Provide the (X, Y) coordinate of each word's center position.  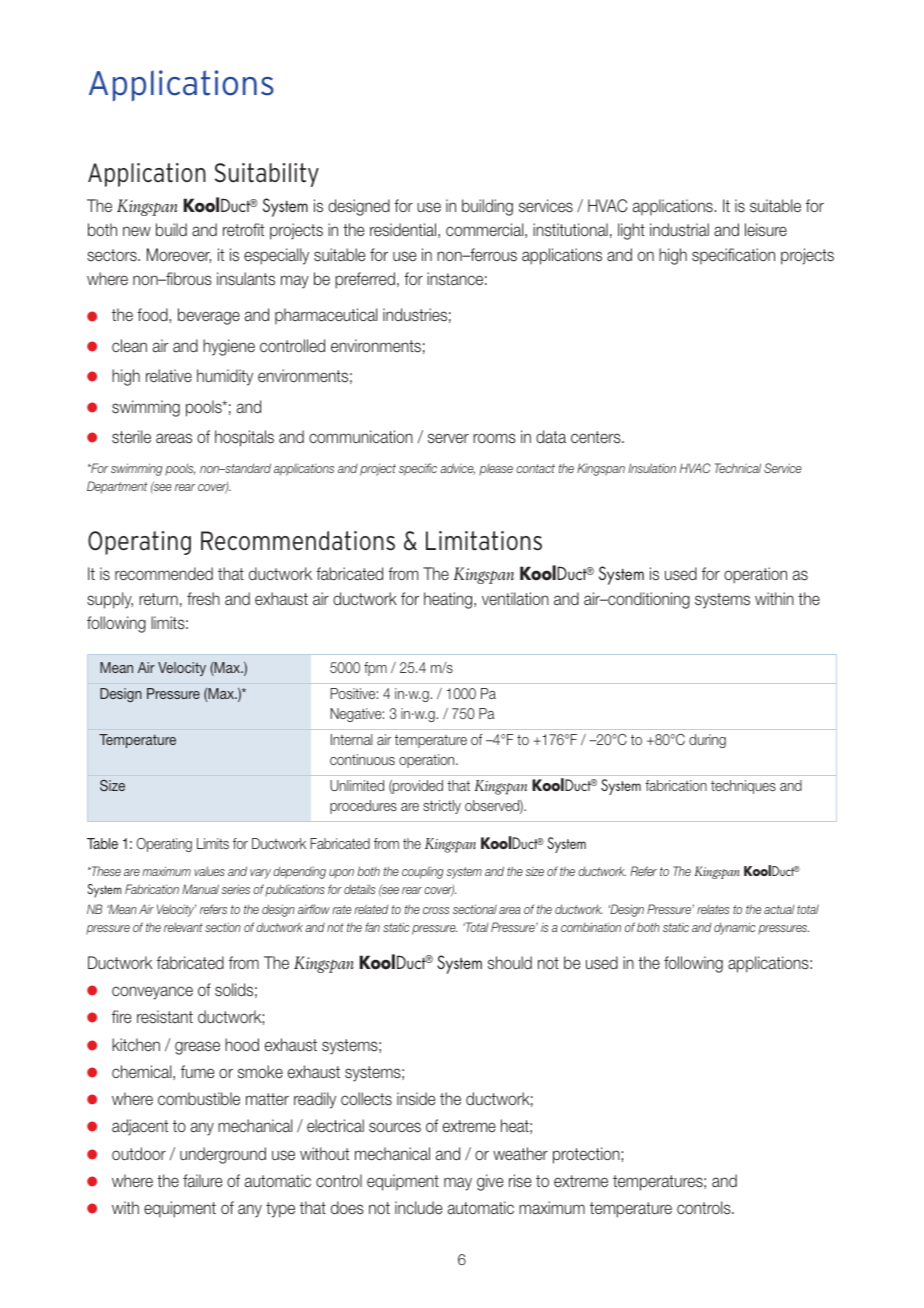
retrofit (243, 229)
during (707, 741)
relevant (183, 927)
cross (436, 910)
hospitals (244, 438)
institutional (570, 230)
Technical (738, 468)
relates (713, 909)
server (448, 438)
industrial (679, 230)
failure (202, 1181)
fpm (375, 669)
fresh (203, 598)
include (418, 1207)
